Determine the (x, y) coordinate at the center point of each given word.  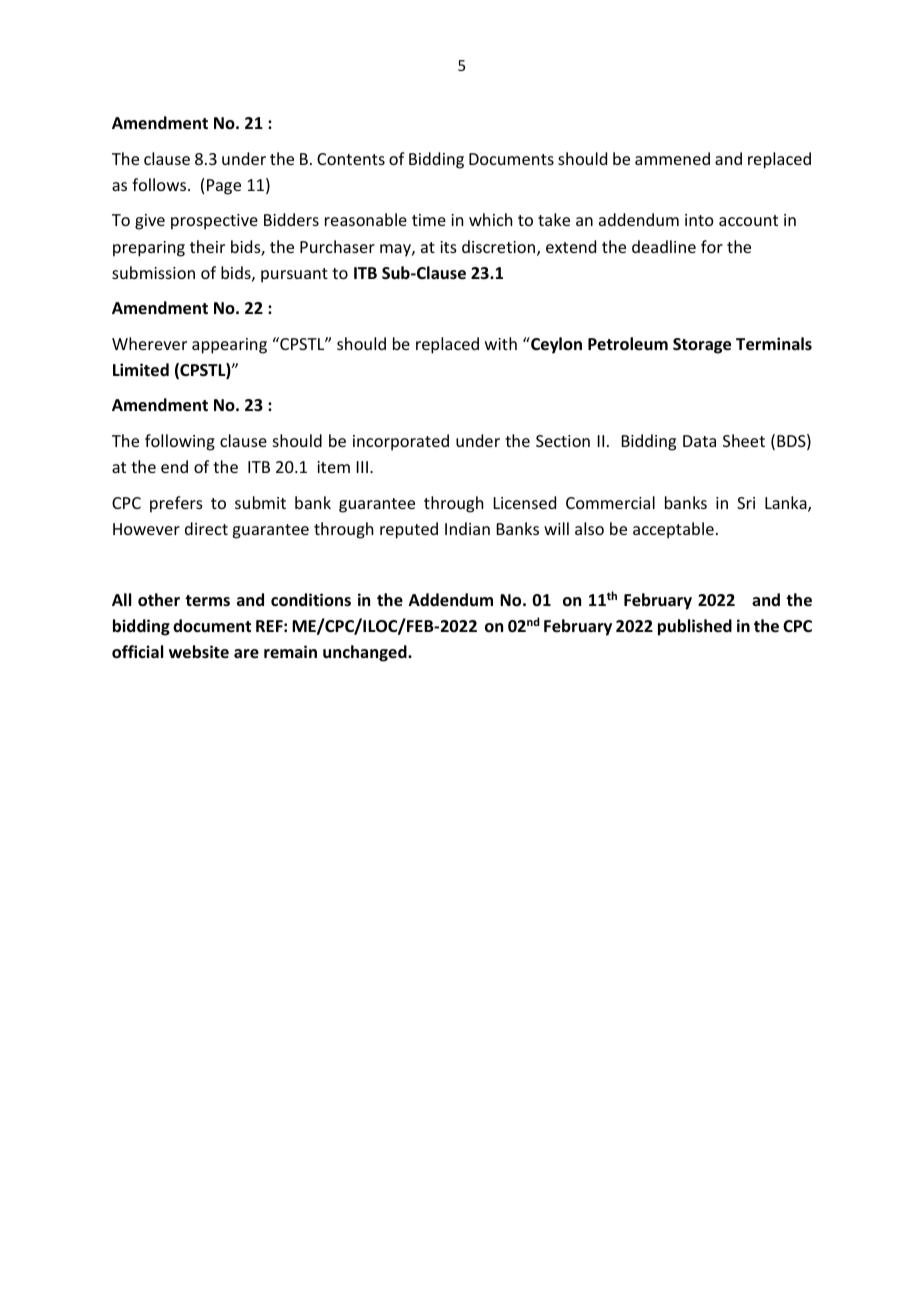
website (199, 652)
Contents (351, 159)
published (695, 627)
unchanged (366, 653)
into (699, 220)
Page (224, 187)
